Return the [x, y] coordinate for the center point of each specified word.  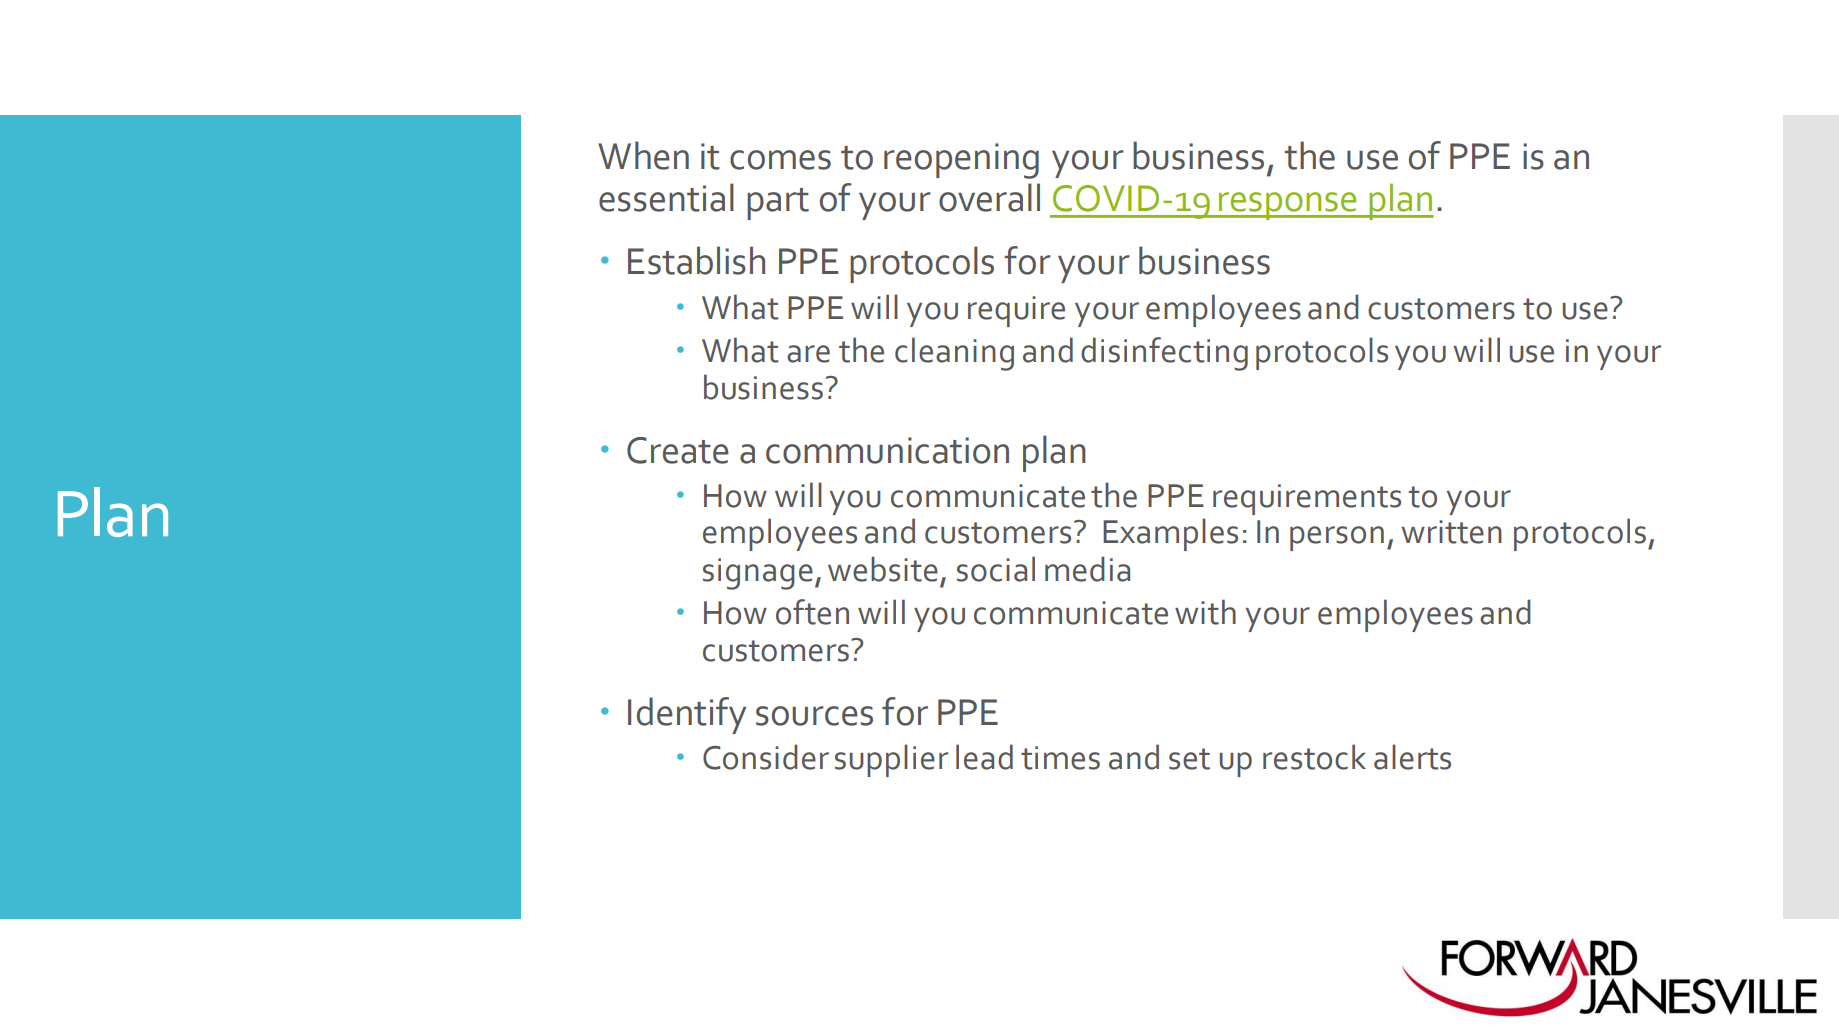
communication [887, 450]
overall [989, 197]
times [1060, 758]
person [1337, 538]
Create [678, 450]
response [1288, 206]
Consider [766, 757]
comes [780, 160]
